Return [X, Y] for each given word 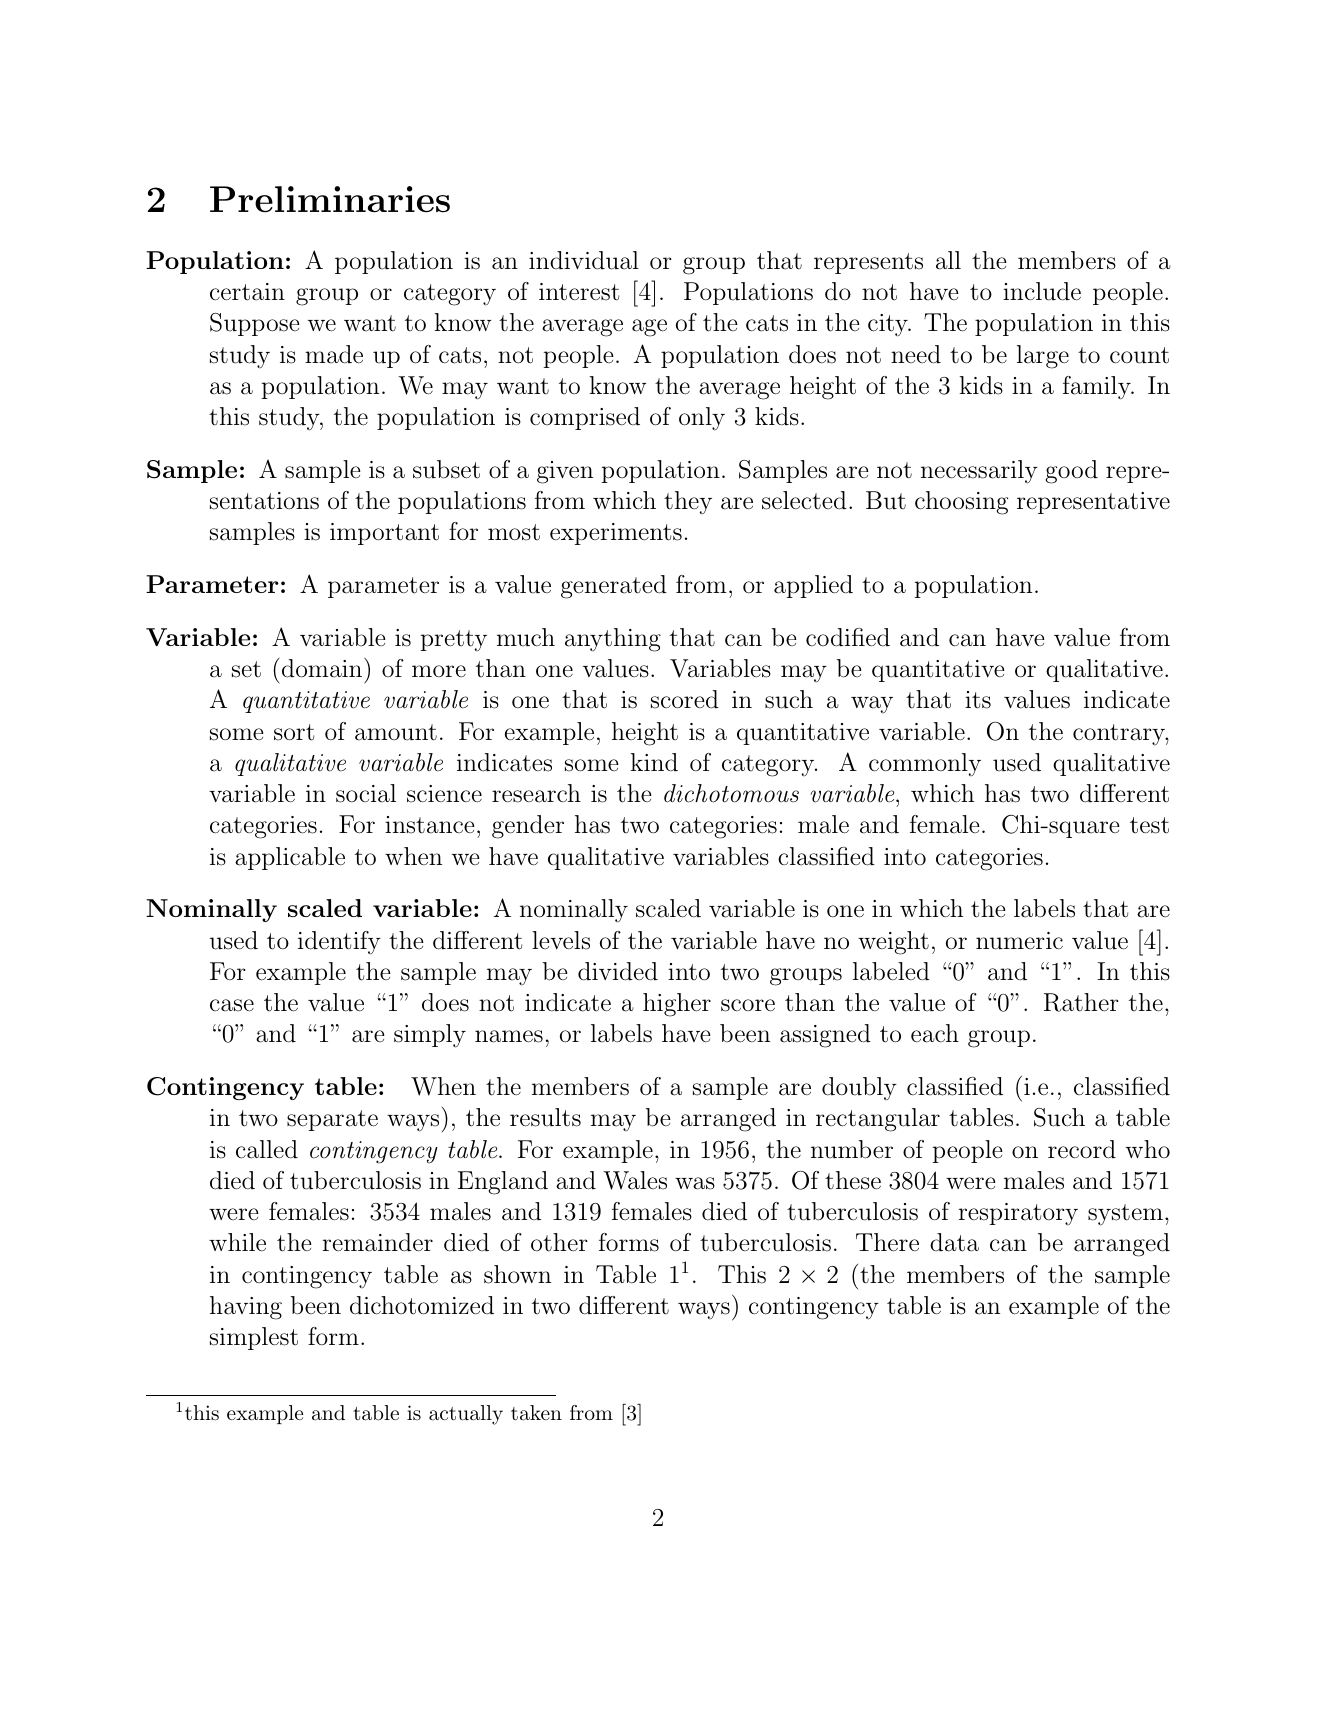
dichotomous [731, 793]
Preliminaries [330, 199]
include [1042, 291]
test [1149, 825]
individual [584, 260]
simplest [254, 1338]
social [366, 793]
